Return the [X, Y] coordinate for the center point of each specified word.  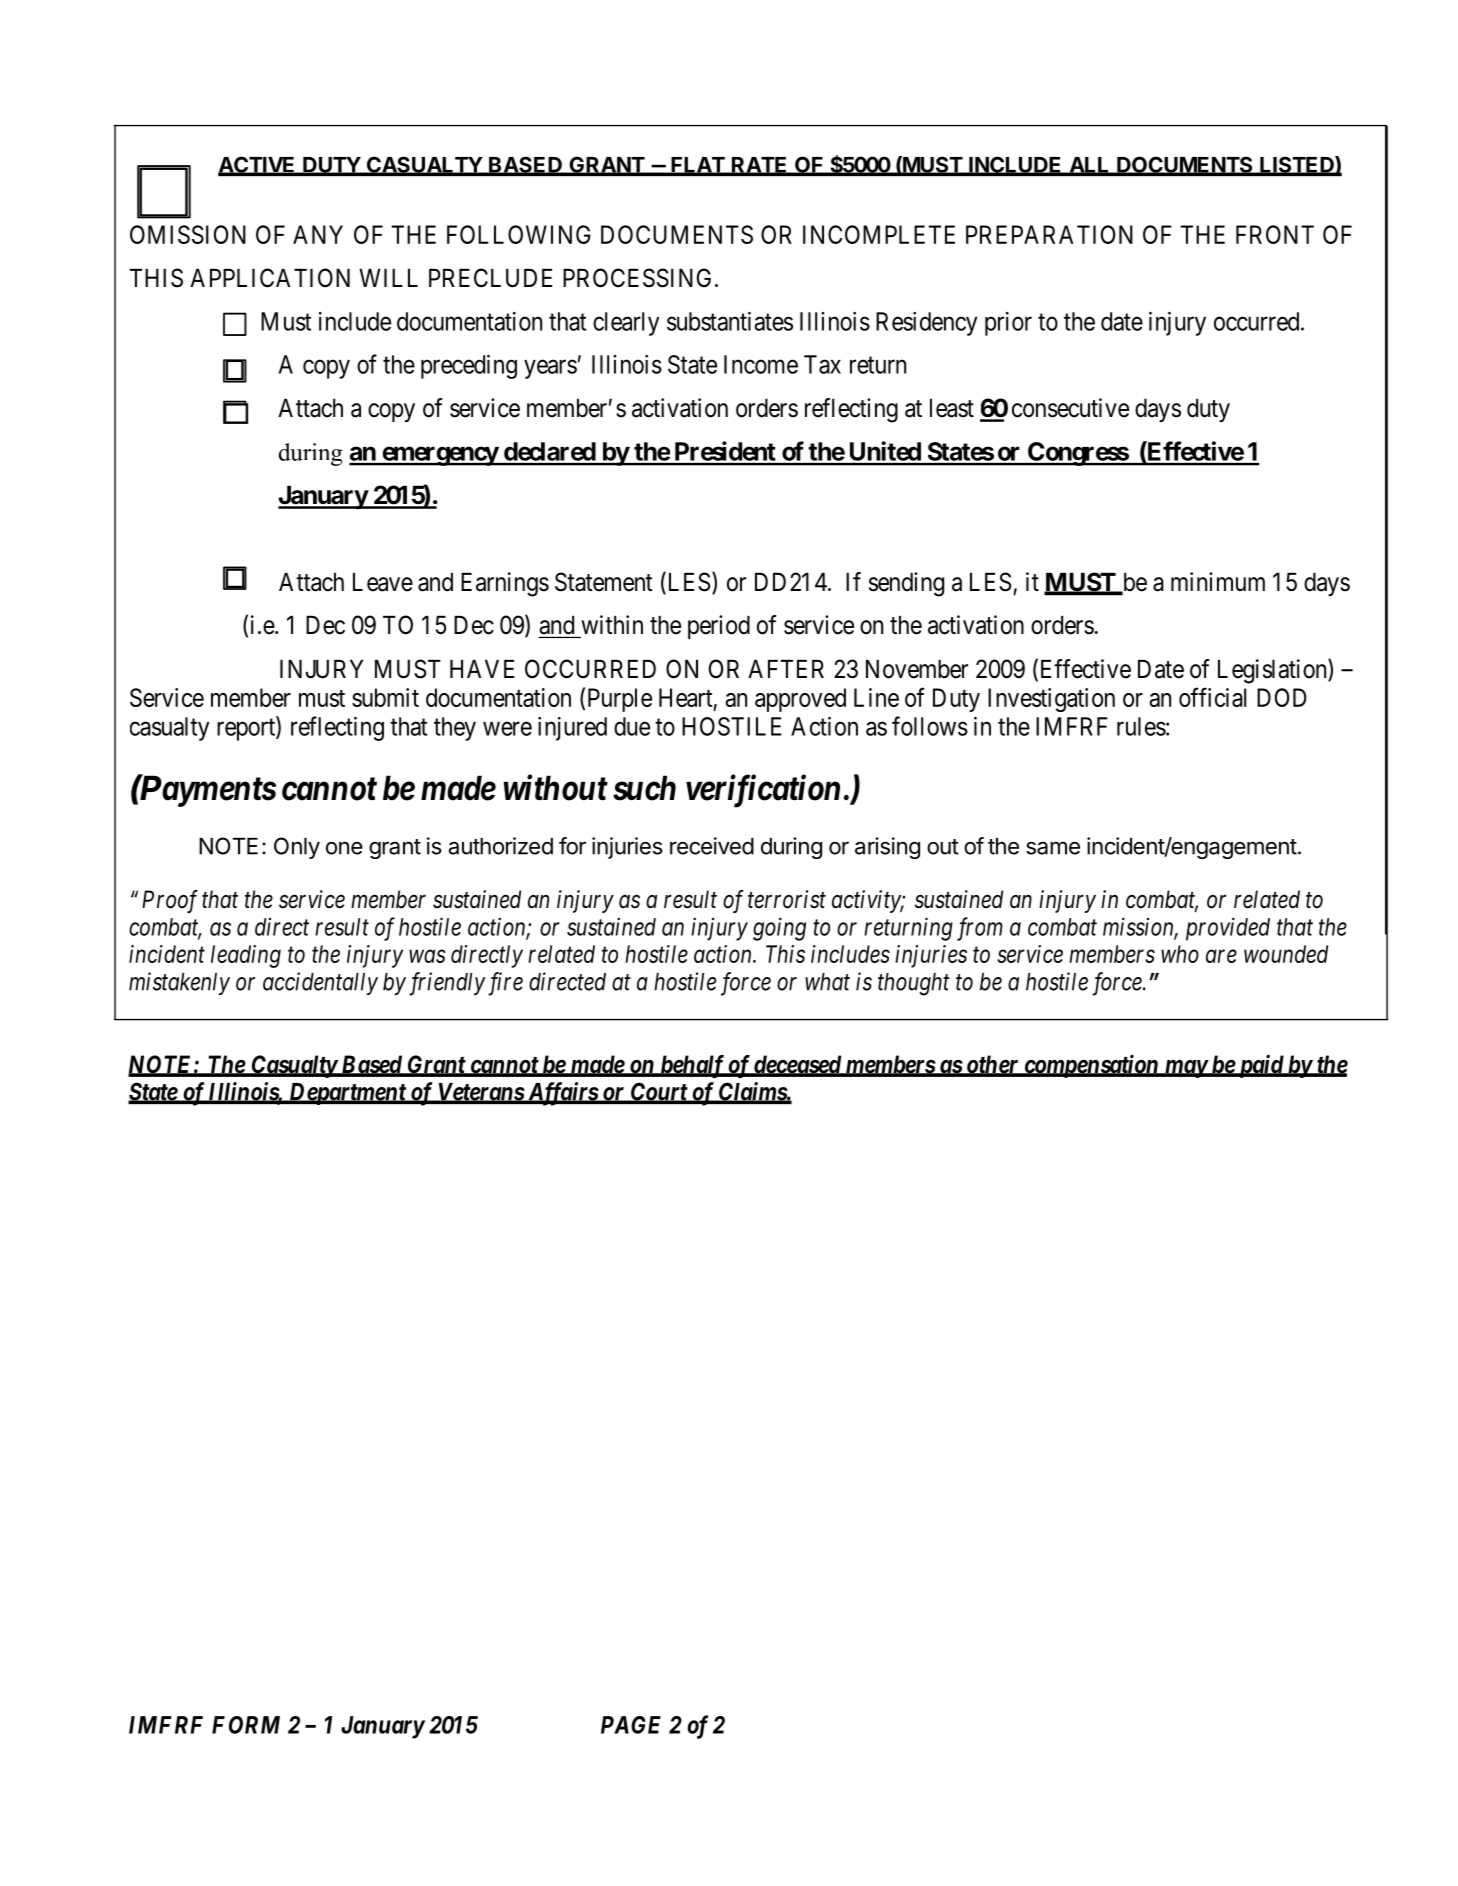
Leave [383, 582]
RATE [760, 166]
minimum [1218, 581]
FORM [246, 1725]
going [779, 929]
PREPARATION [1049, 234]
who [1180, 954]
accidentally [320, 983]
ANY [318, 234]
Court [658, 1092]
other [992, 1065]
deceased [797, 1065]
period [719, 627]
